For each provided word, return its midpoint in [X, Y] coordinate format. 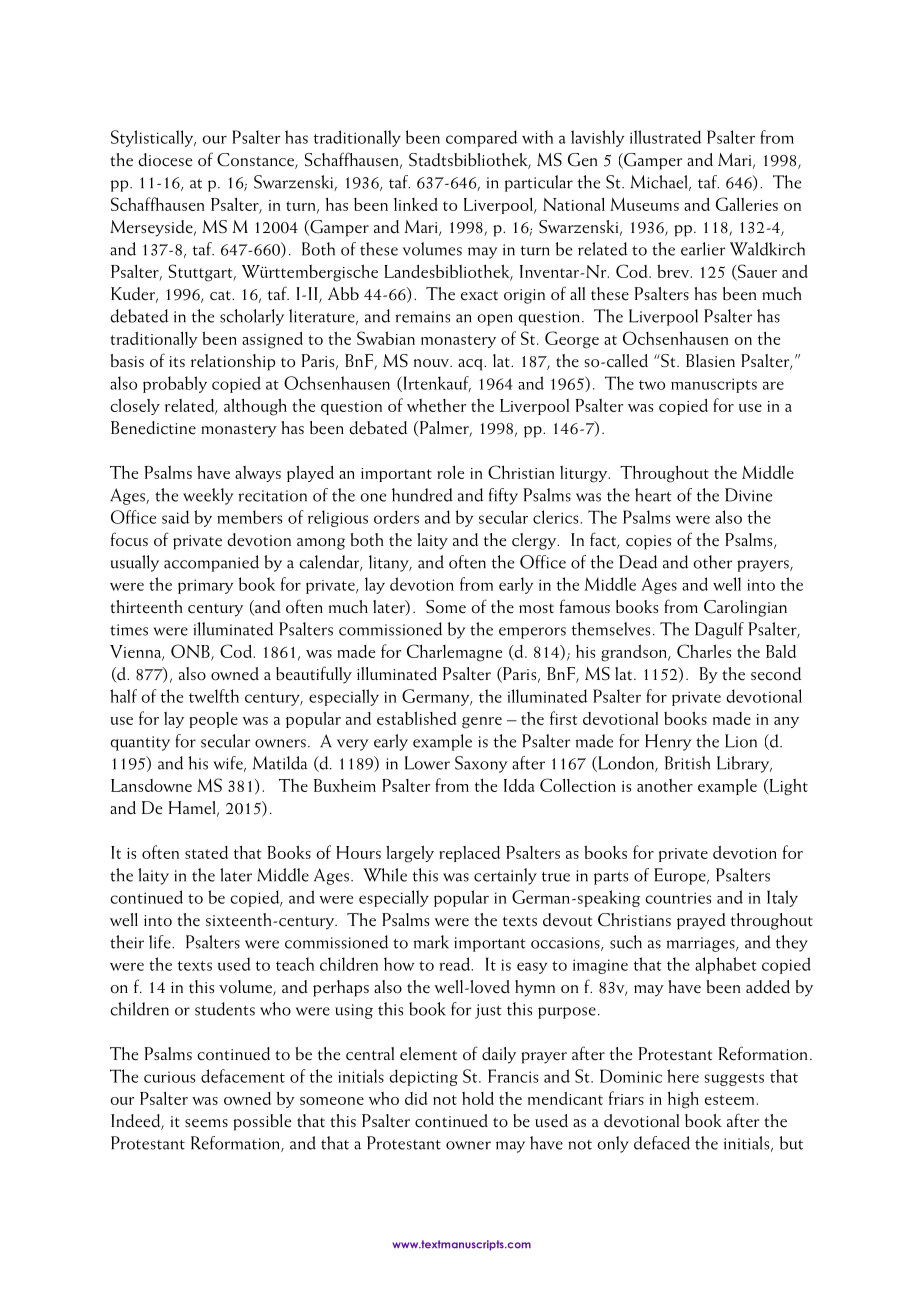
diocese [165, 160]
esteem [731, 1100]
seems [206, 1123]
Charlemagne [454, 653]
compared [481, 138]
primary [205, 586]
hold [478, 1098]
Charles [704, 651]
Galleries [747, 204]
